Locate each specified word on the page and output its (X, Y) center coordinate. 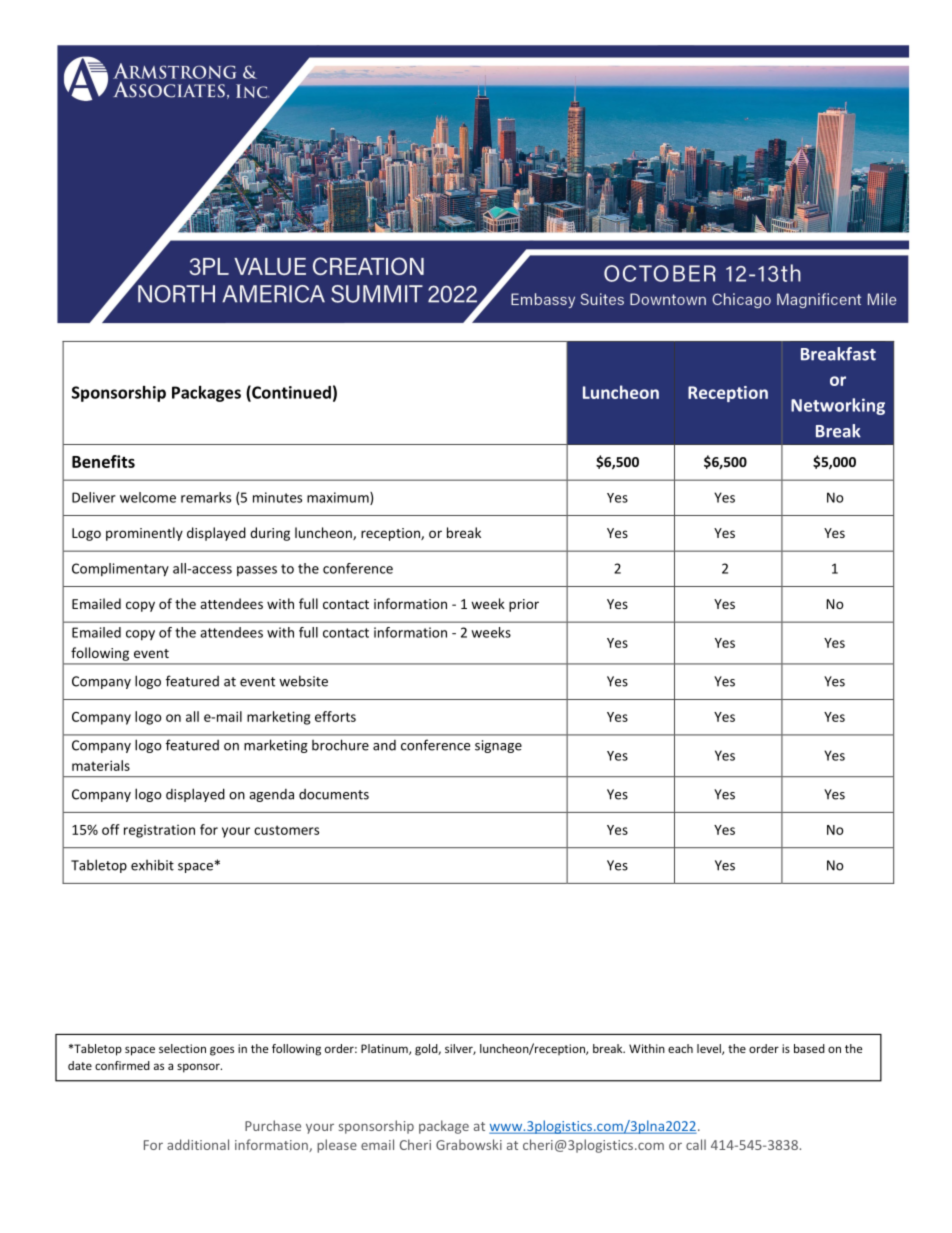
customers (286, 830)
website (303, 681)
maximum (339, 498)
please (337, 1146)
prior (524, 605)
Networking (838, 406)
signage (498, 746)
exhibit (152, 865)
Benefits (103, 461)
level (710, 1049)
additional (198, 1144)
